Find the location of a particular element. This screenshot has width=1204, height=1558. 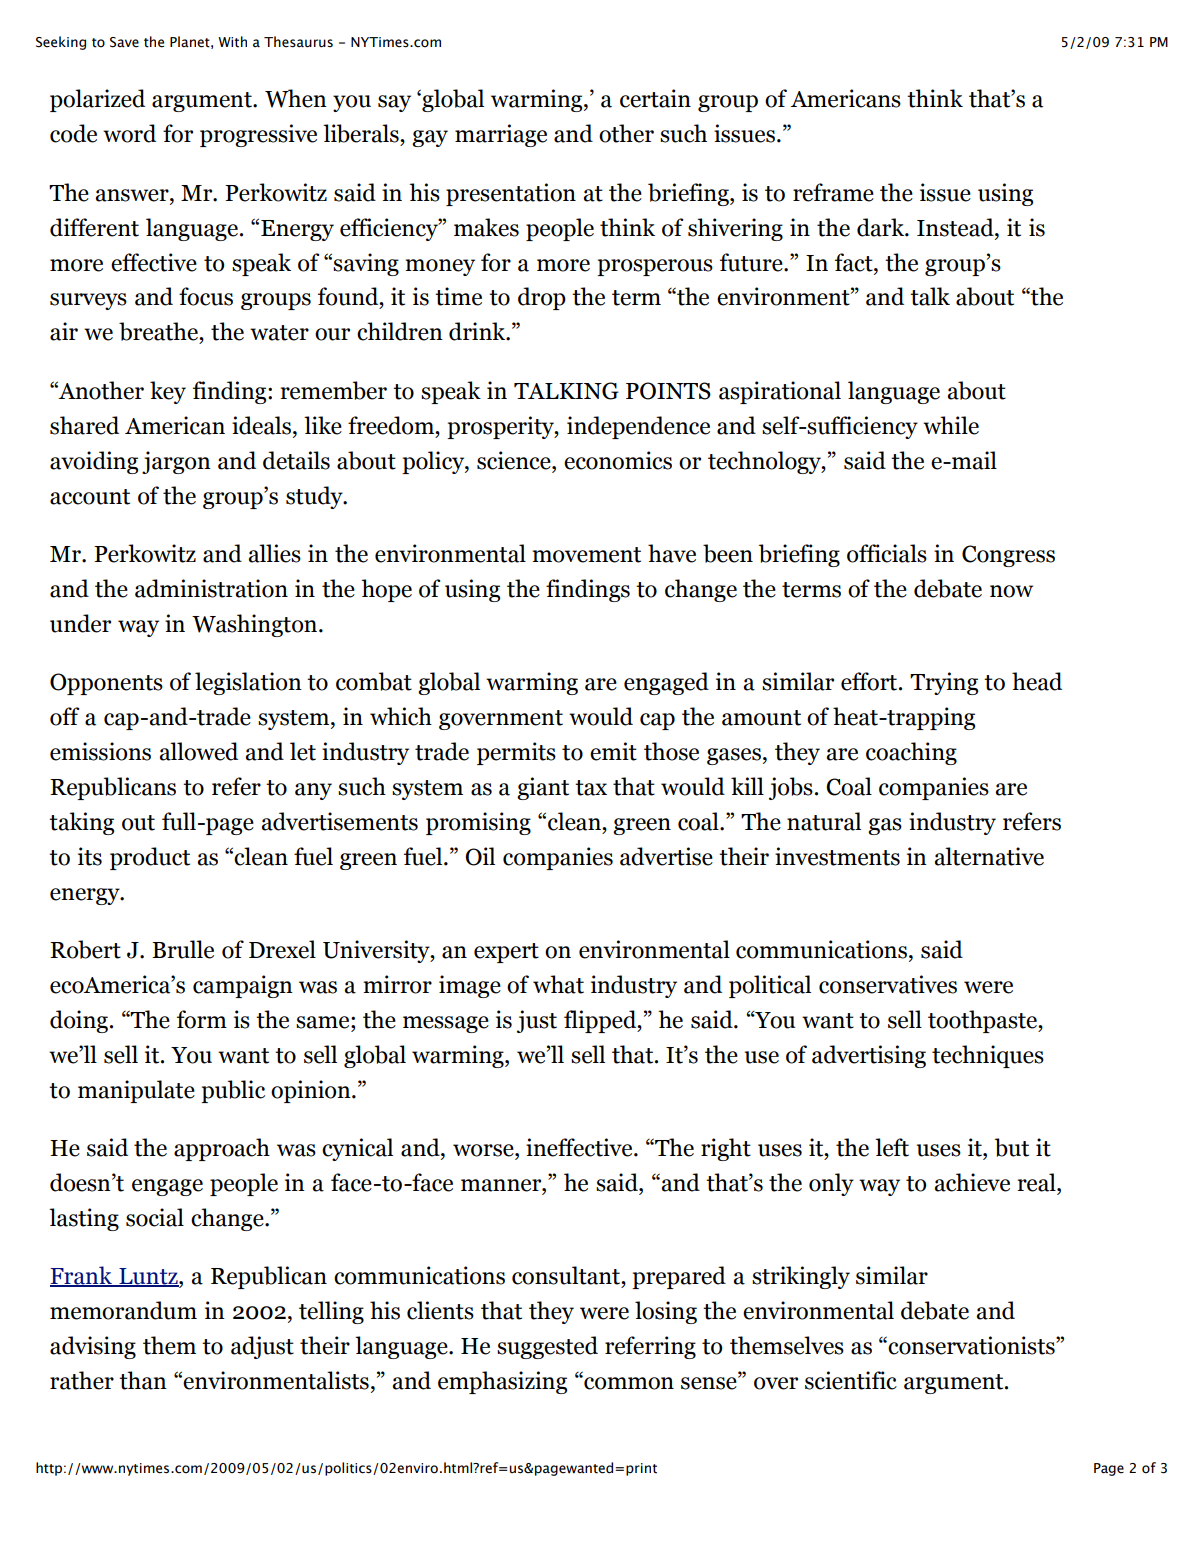

marriage is located at coordinates (501, 135).
